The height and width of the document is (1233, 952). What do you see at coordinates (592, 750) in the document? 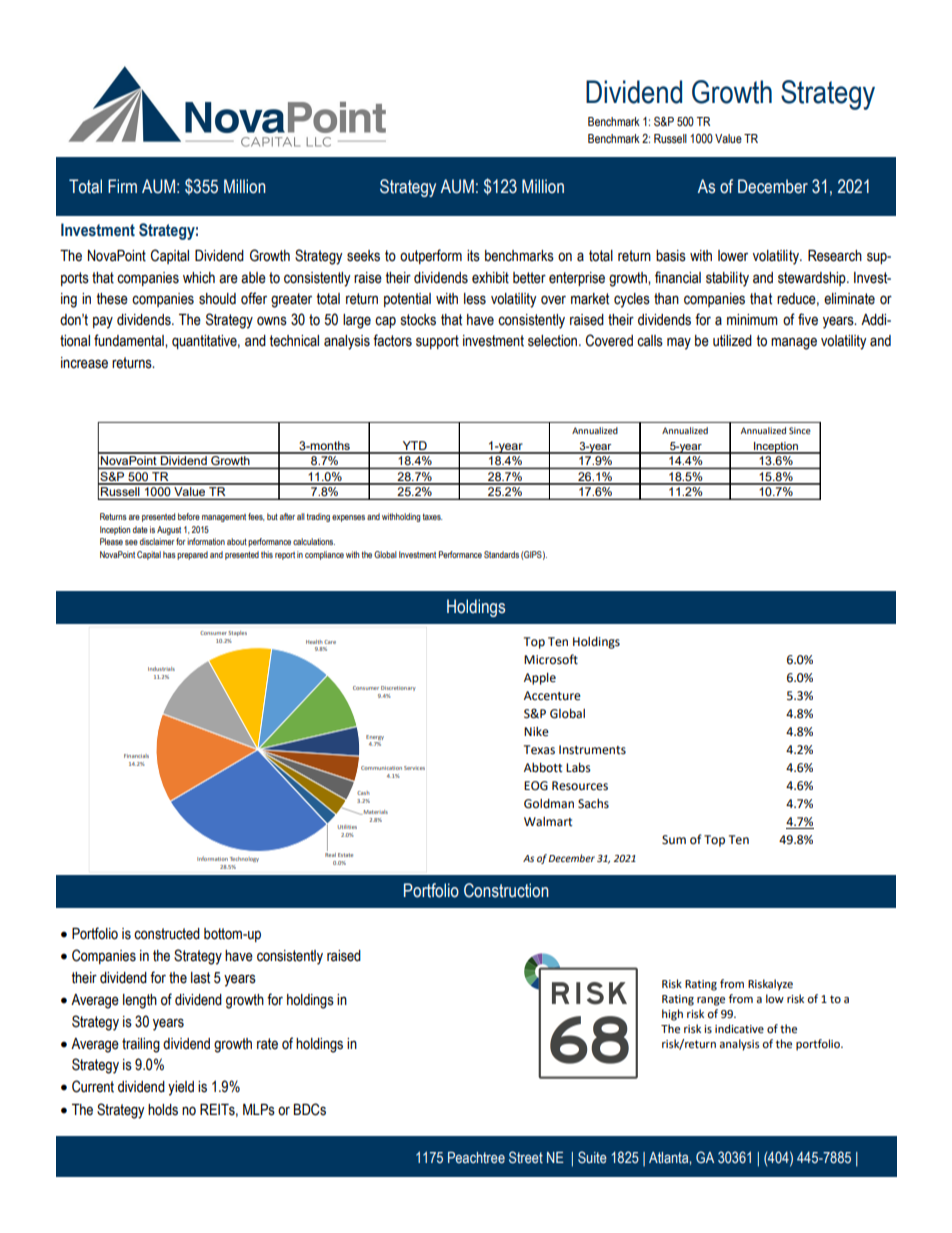
I see `Instruments` at bounding box center [592, 750].
